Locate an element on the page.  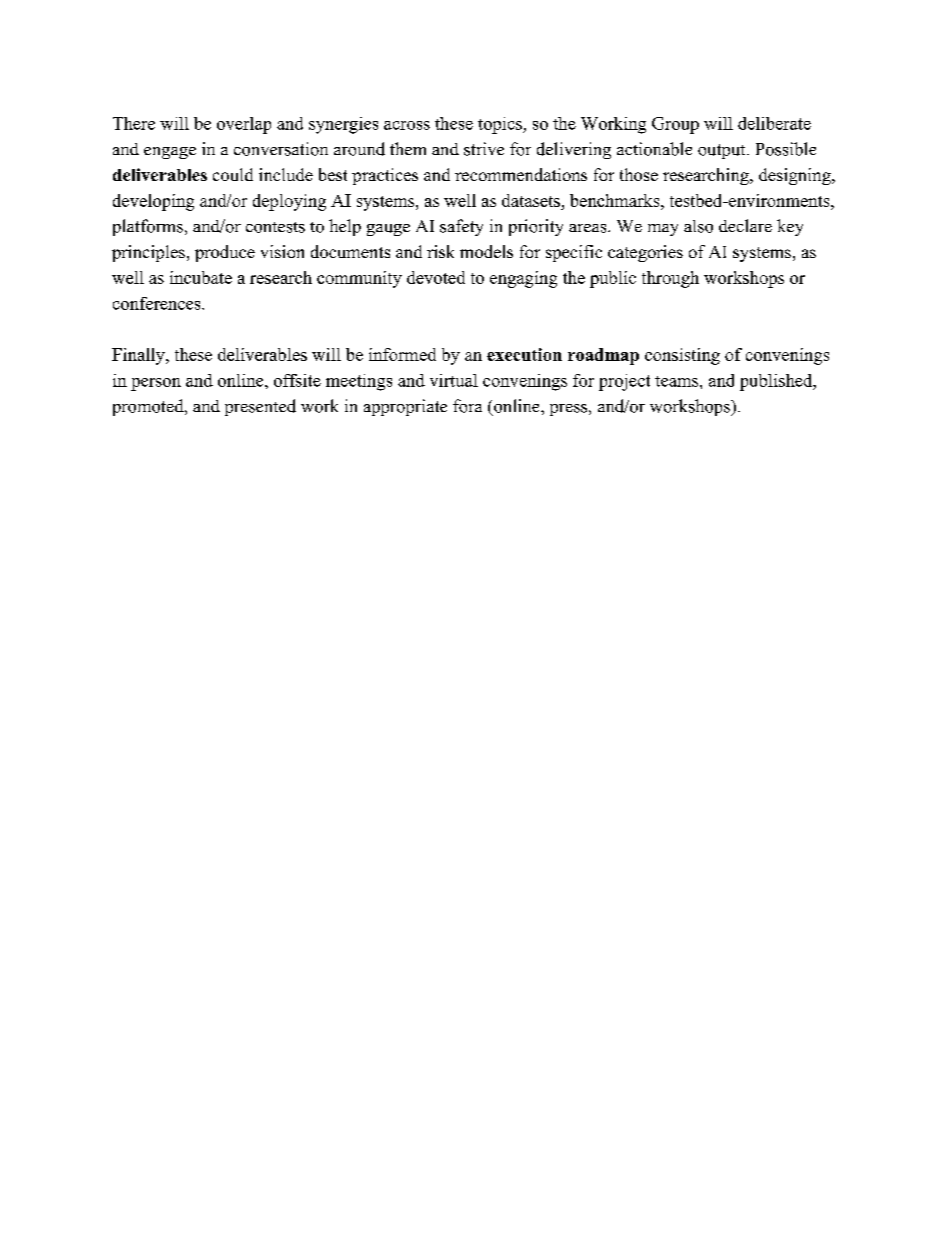
presented is located at coordinates (260, 407).
